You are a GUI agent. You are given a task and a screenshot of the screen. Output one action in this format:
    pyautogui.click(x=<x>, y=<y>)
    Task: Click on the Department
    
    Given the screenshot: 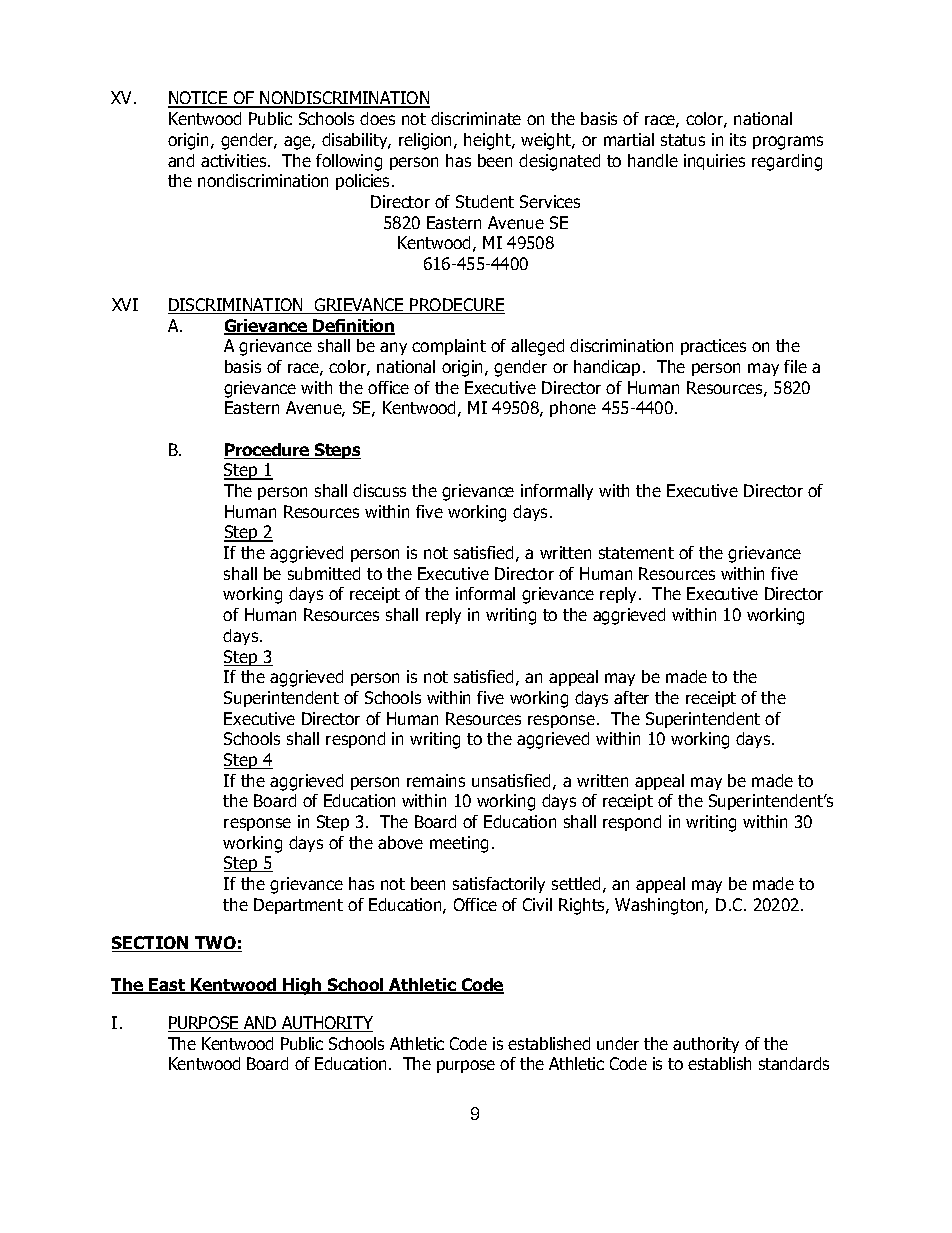 What is the action you would take?
    pyautogui.click(x=298, y=906)
